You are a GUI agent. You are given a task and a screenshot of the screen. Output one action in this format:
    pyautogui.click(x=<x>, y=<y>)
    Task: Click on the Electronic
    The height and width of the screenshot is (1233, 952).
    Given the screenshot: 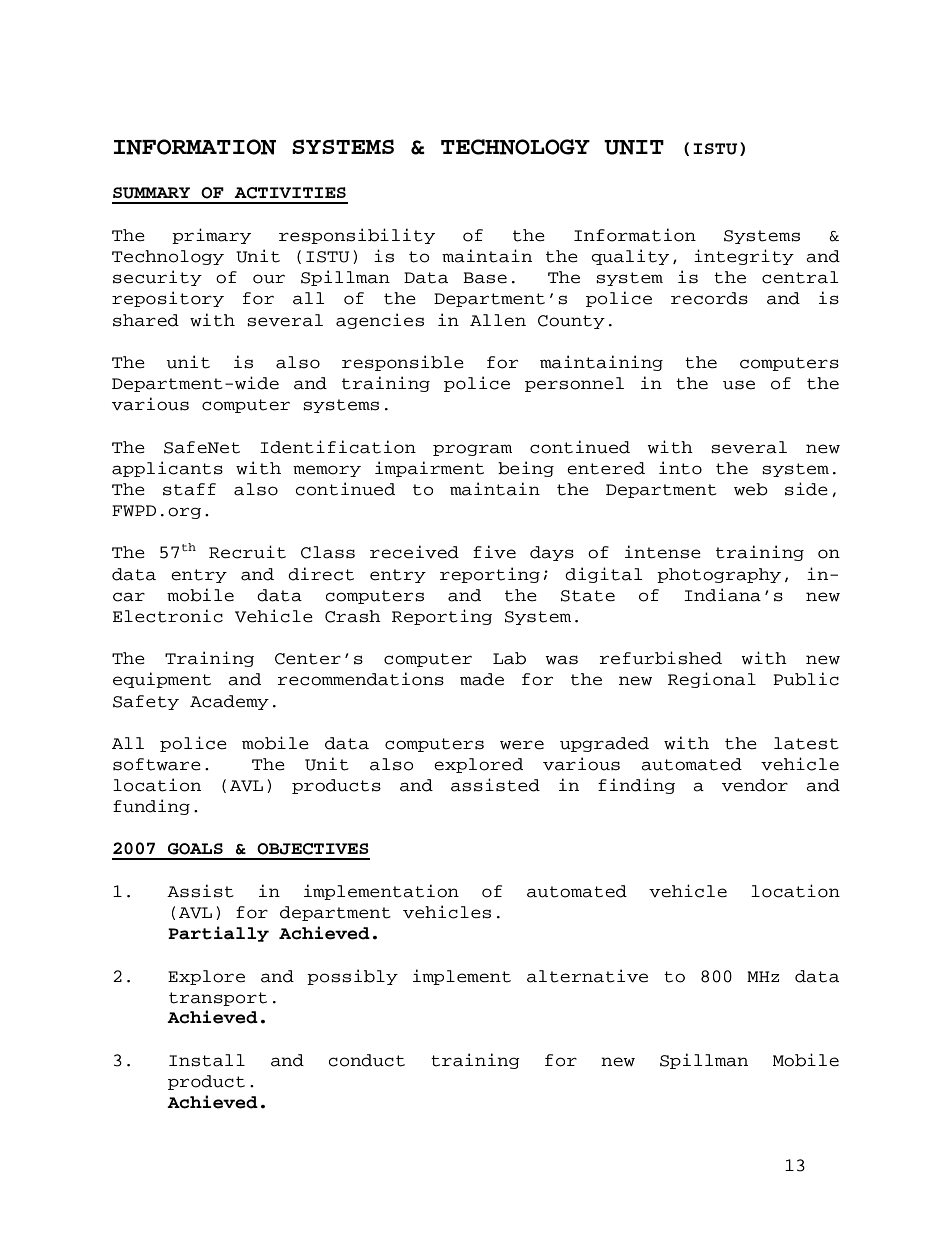 What is the action you would take?
    pyautogui.click(x=168, y=616)
